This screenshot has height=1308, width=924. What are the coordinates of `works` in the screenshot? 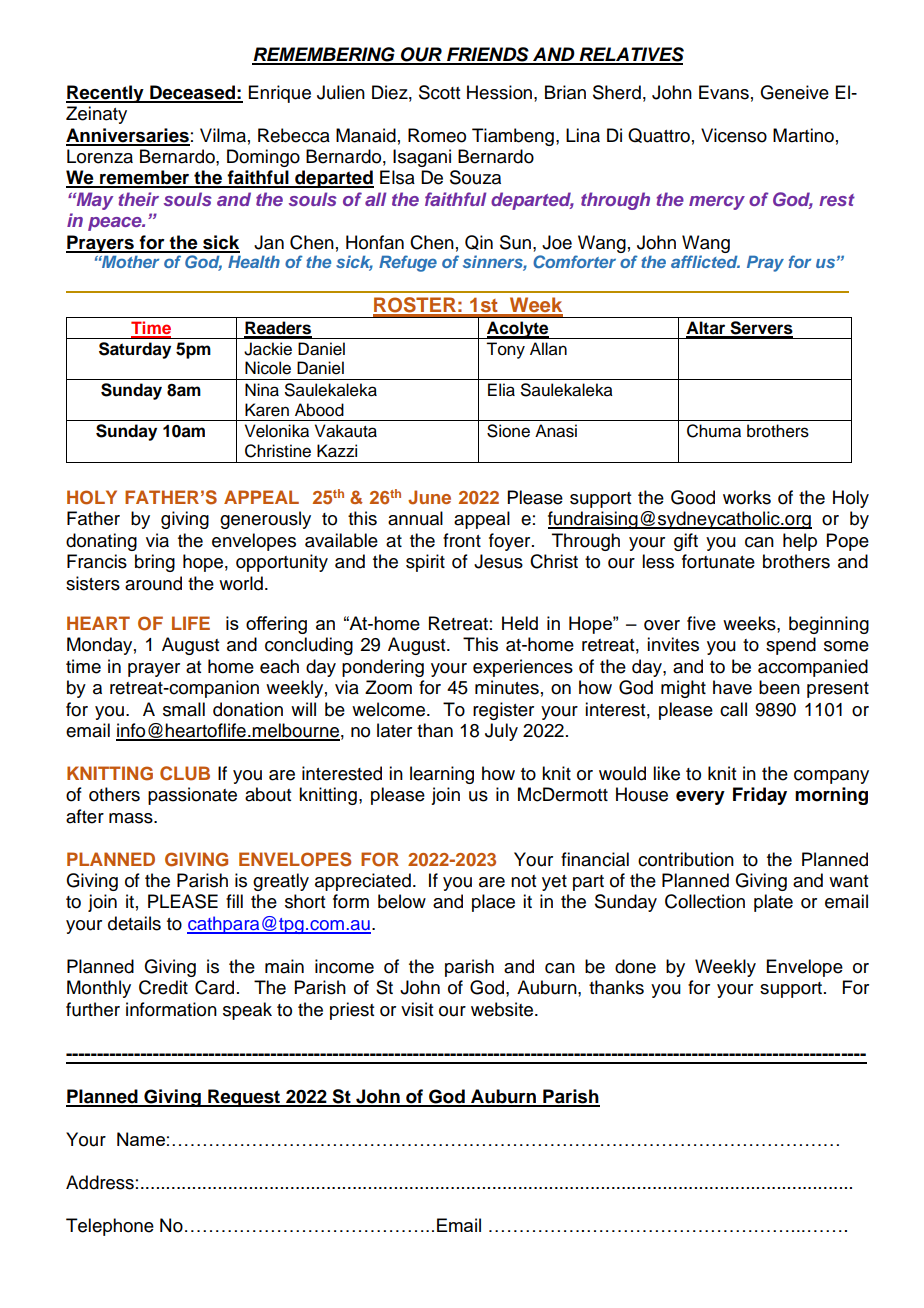 It's located at (747, 497).
